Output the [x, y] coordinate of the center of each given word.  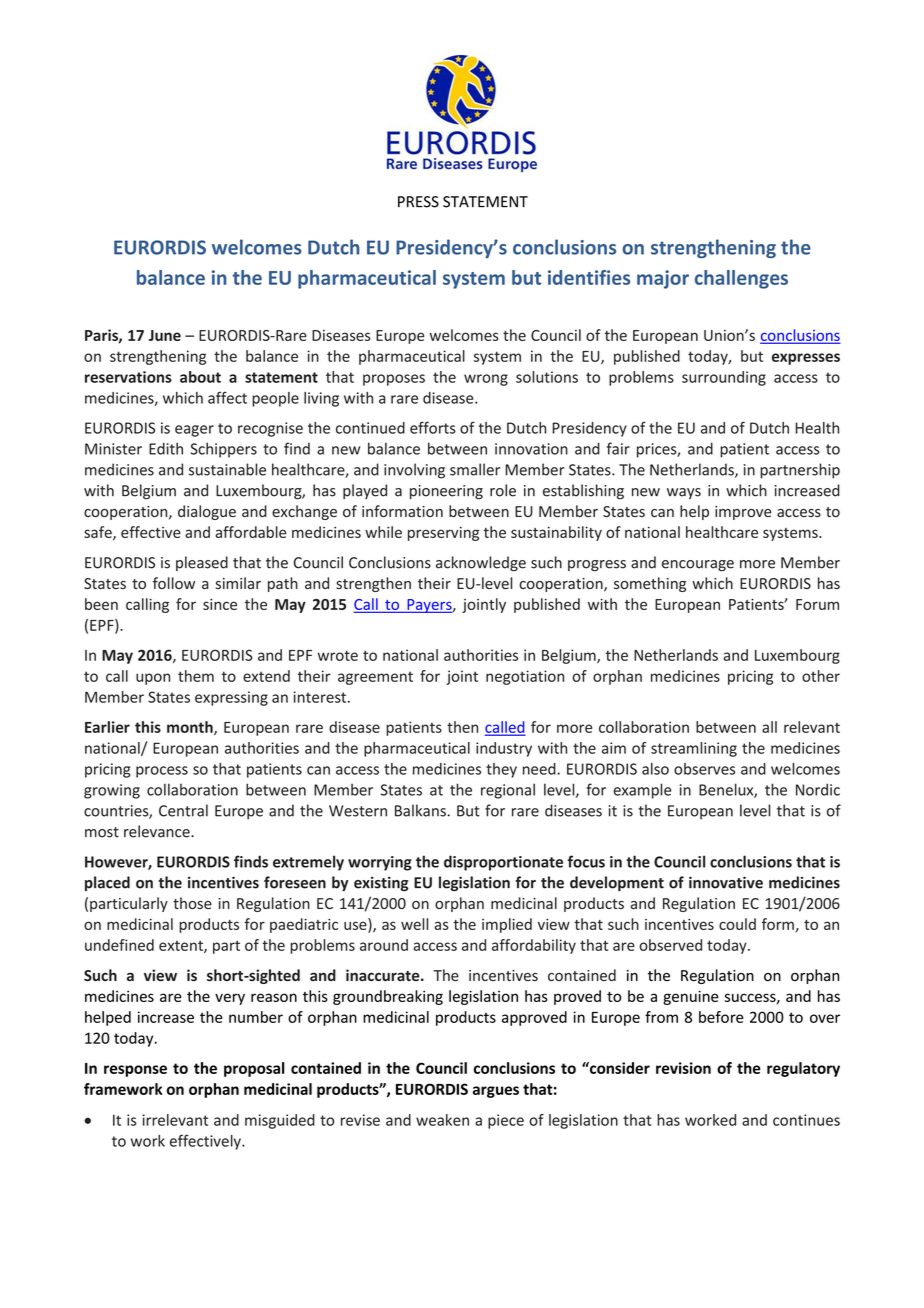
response [135, 1071]
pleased [202, 563]
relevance [158, 831]
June [165, 335]
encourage [698, 566]
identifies [589, 277]
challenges [741, 279]
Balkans [421, 810]
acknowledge [481, 564]
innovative [726, 882]
